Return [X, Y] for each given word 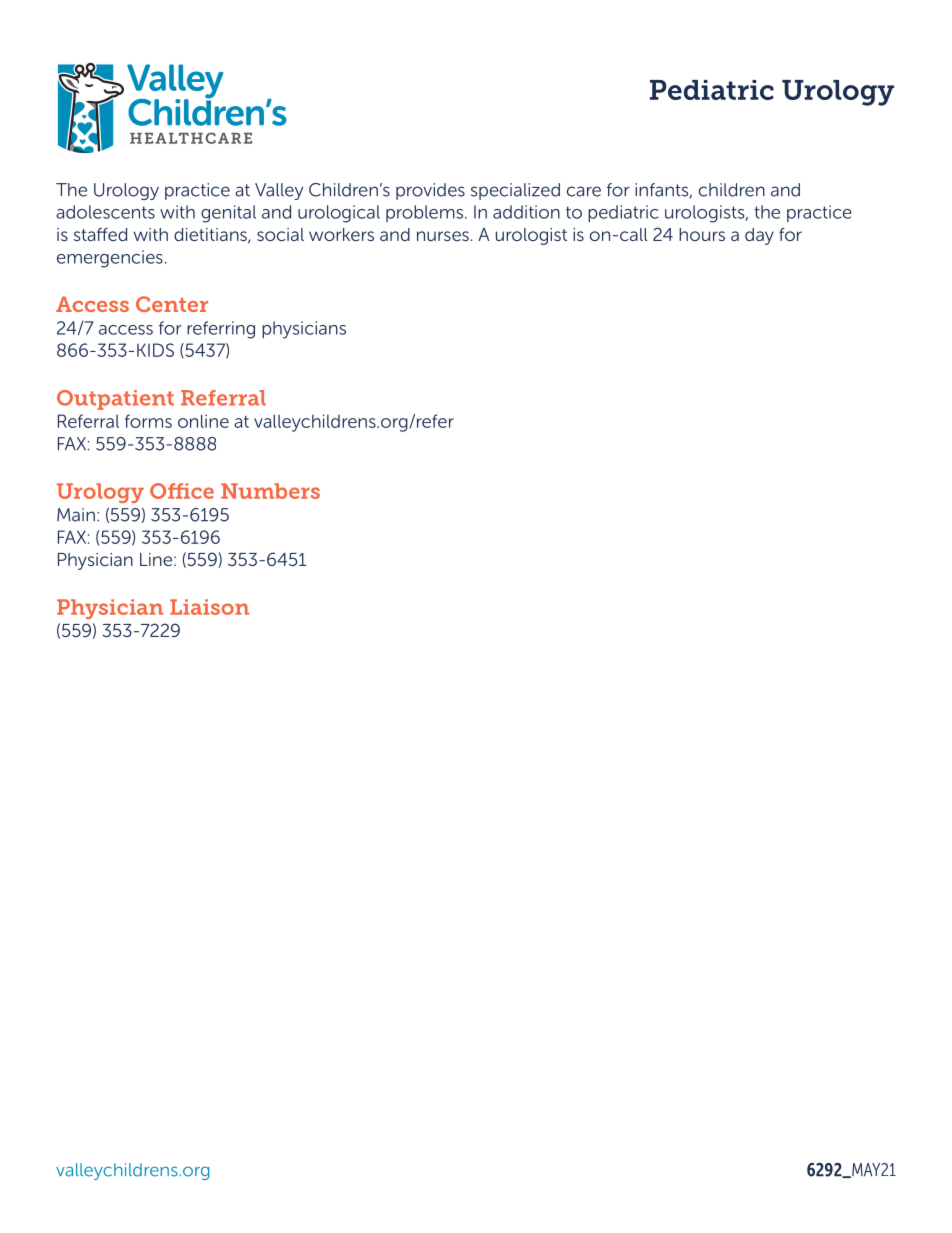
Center [172, 304]
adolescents [105, 212]
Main [76, 515]
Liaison [209, 607]
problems [424, 213]
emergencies [110, 259]
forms [148, 421]
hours [702, 234]
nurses [443, 236]
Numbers [270, 491]
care [584, 191]
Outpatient [115, 400]
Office [182, 491]
